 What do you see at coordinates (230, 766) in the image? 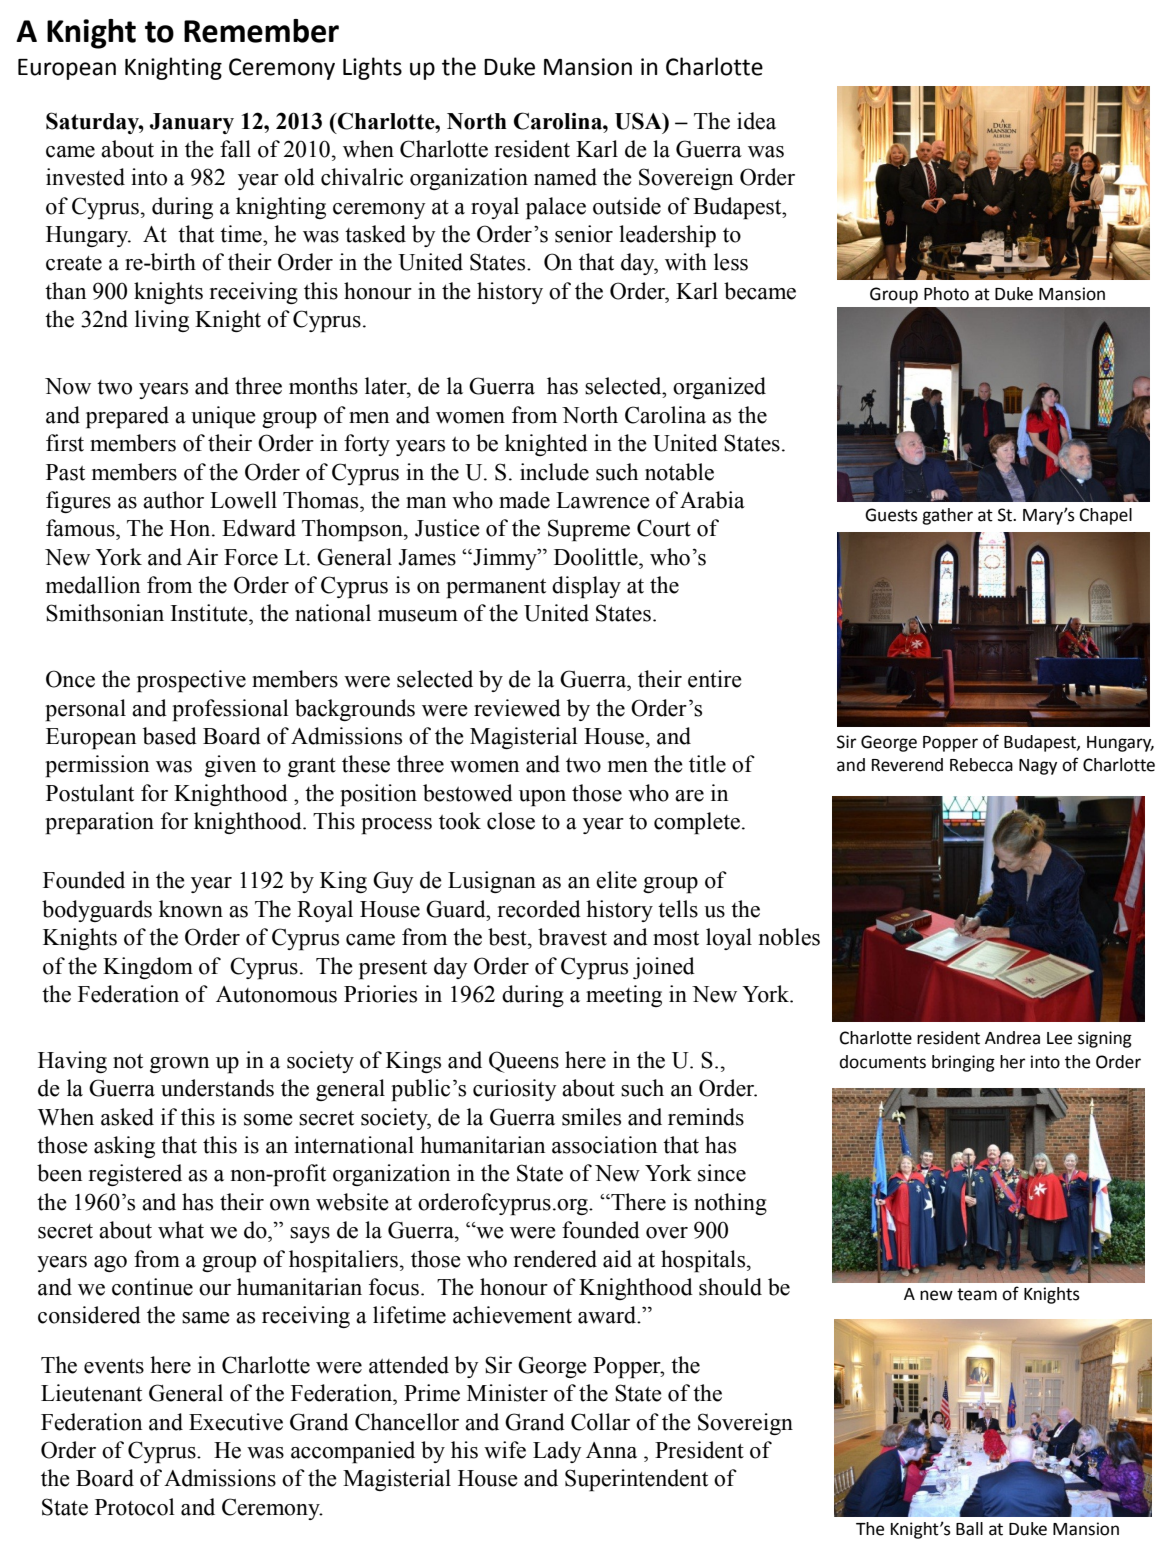
I see `given` at bounding box center [230, 766].
